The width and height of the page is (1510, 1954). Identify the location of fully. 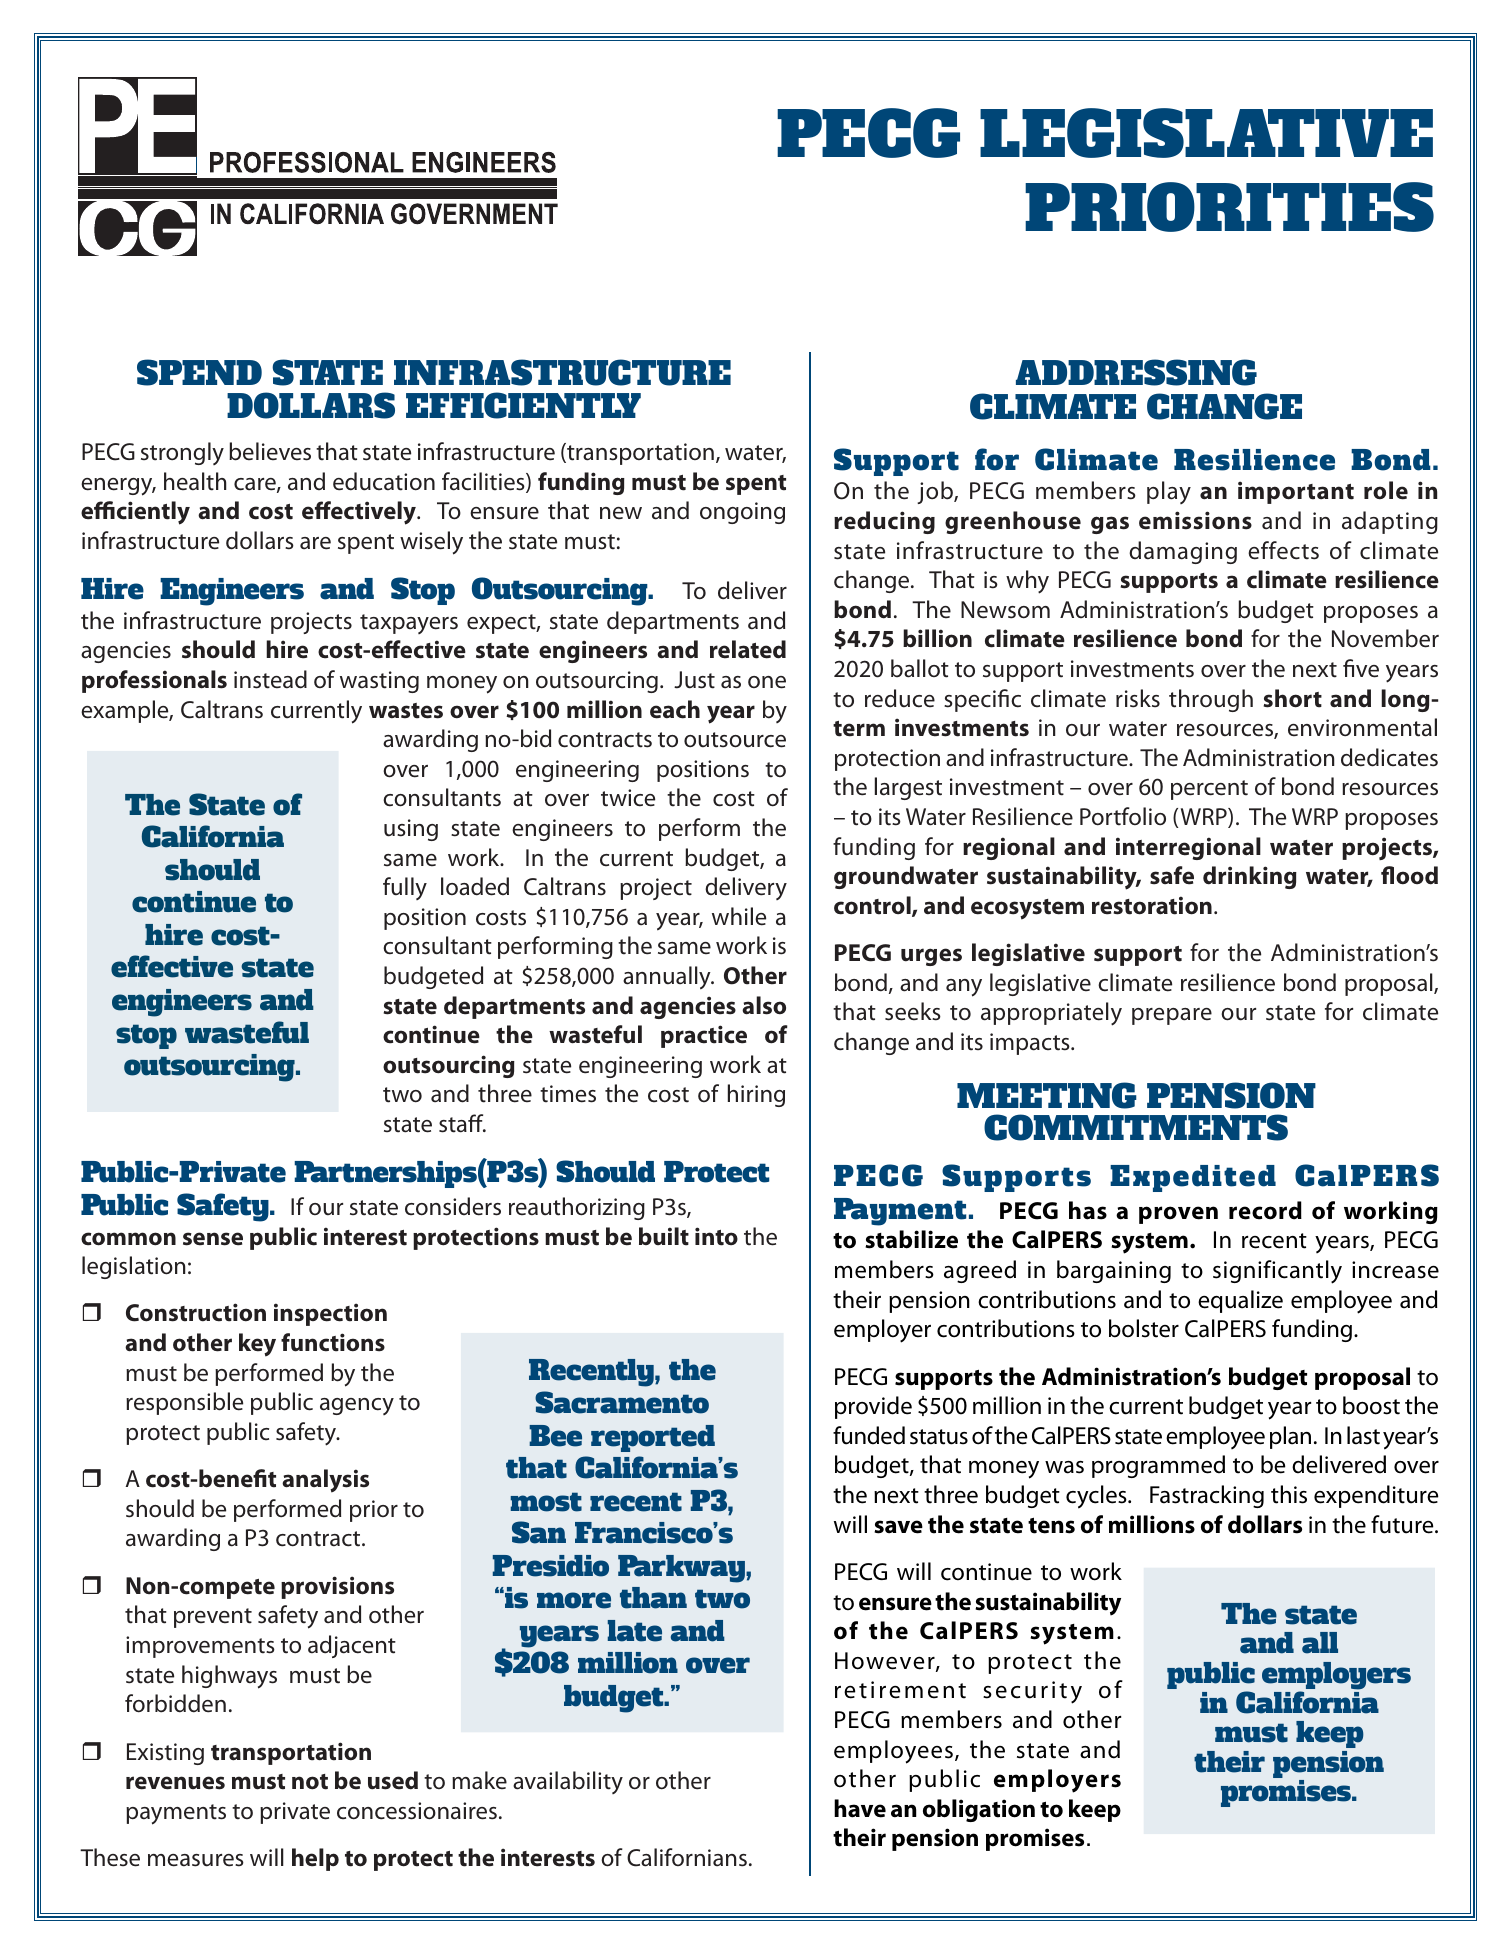
(405, 888).
